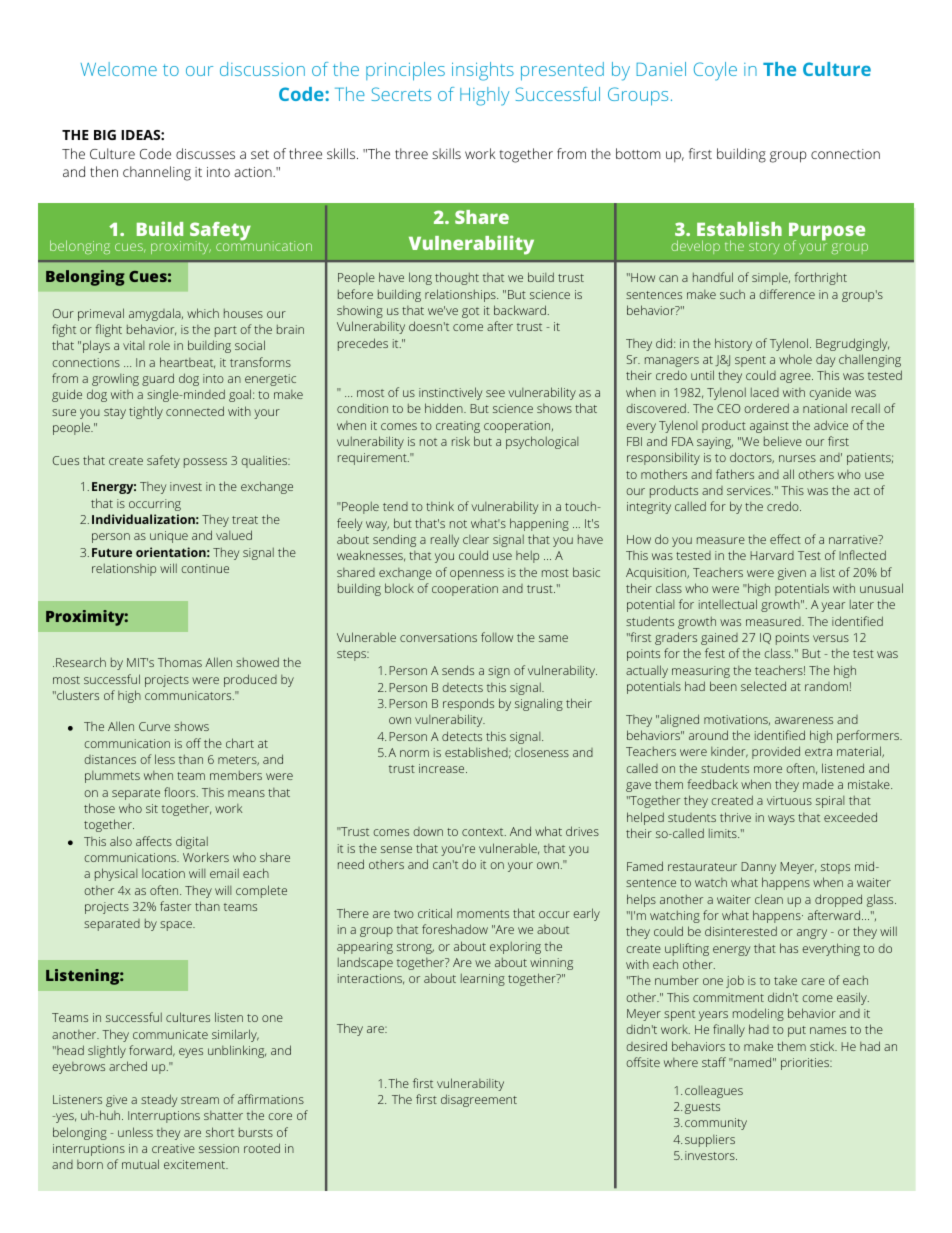 This screenshot has height=1233, width=952. I want to click on Thomas, so click(180, 662).
